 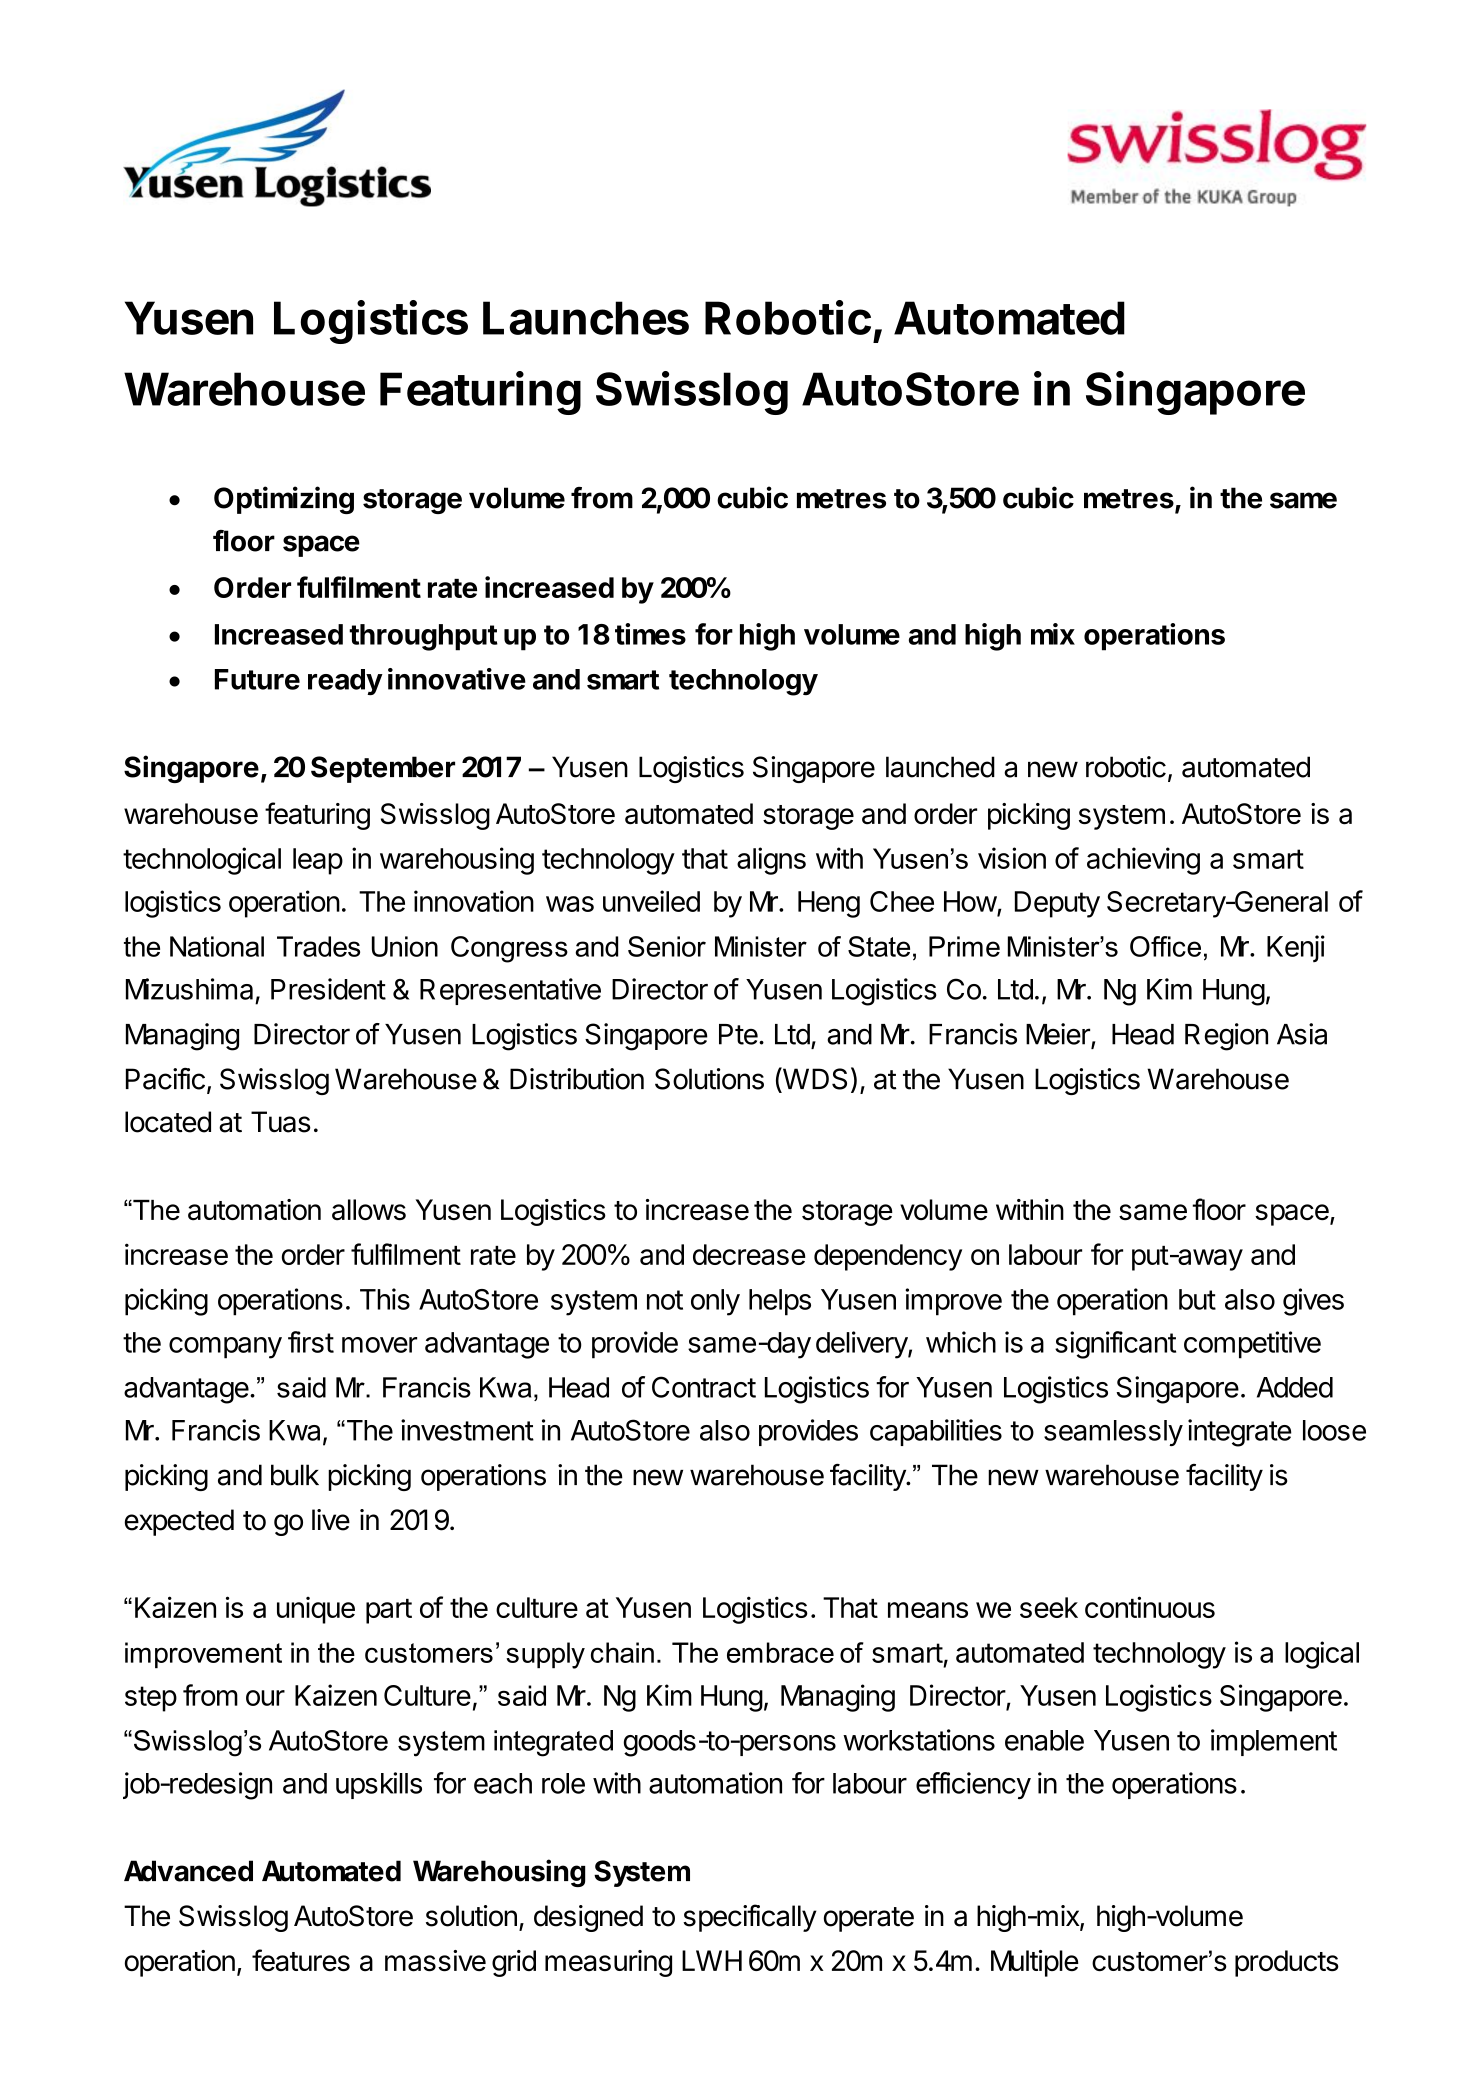 What do you see at coordinates (301, 1960) in the screenshot?
I see `features` at bounding box center [301, 1960].
